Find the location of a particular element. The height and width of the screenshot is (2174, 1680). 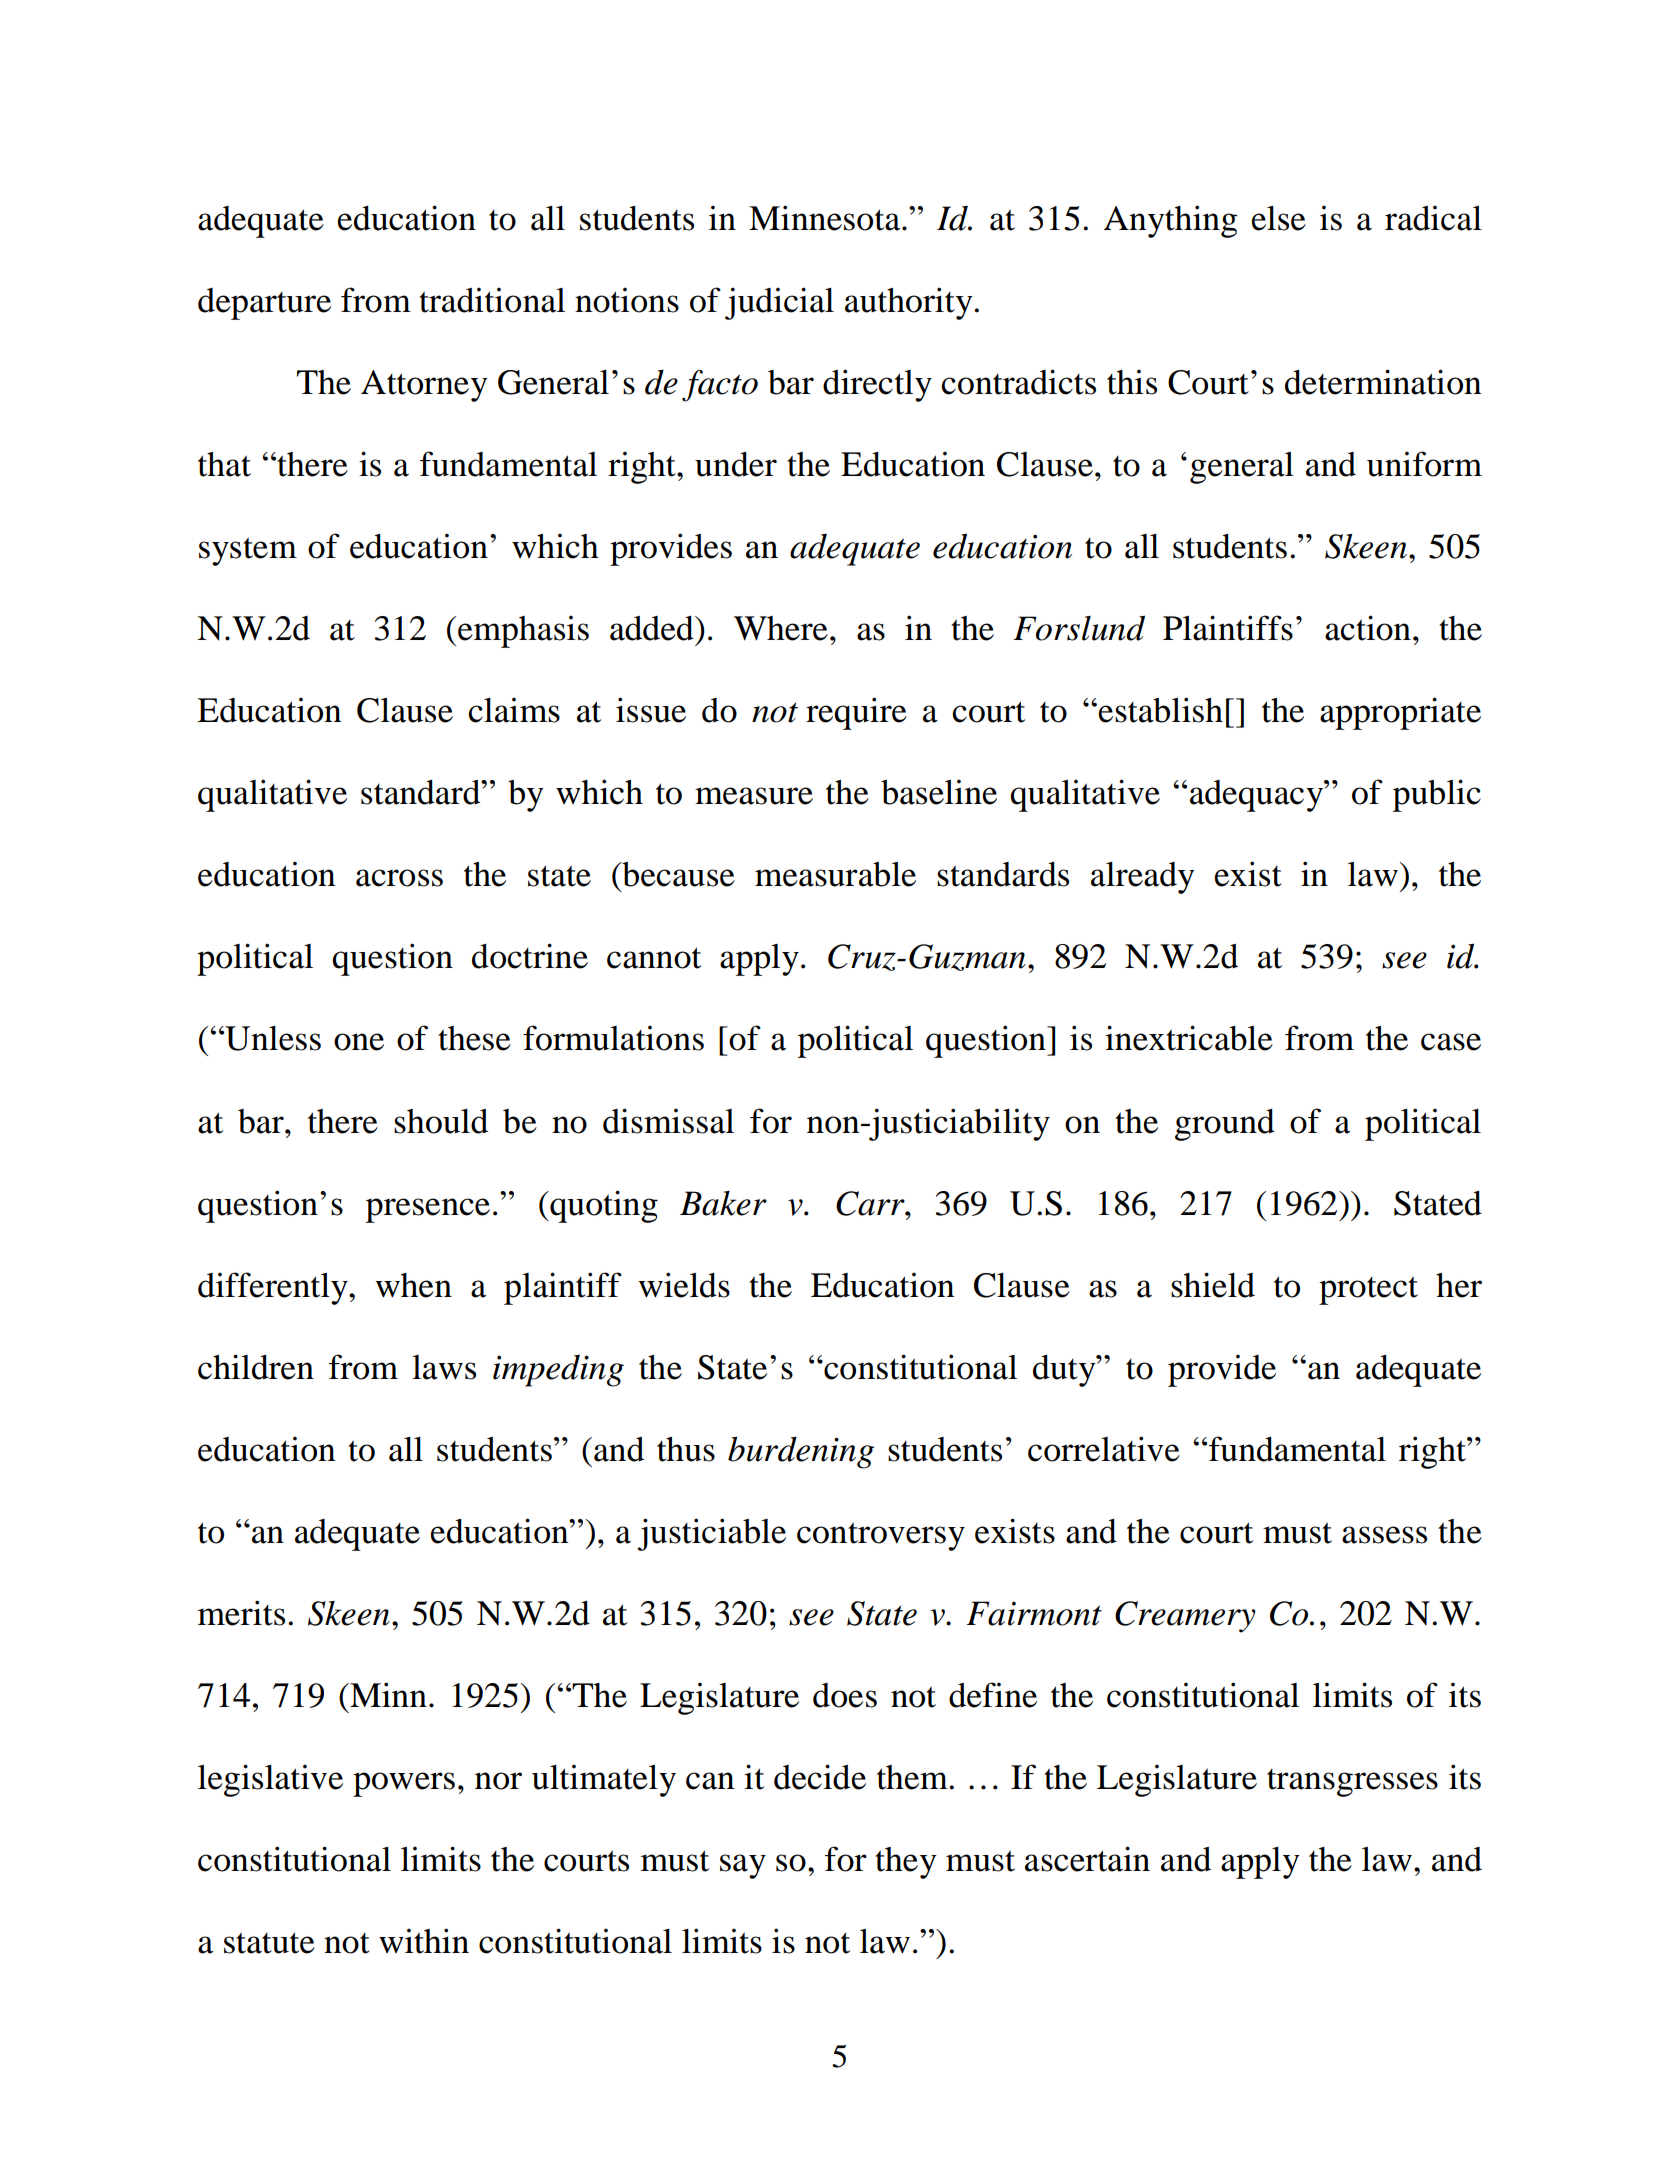

departure is located at coordinates (264, 304).
